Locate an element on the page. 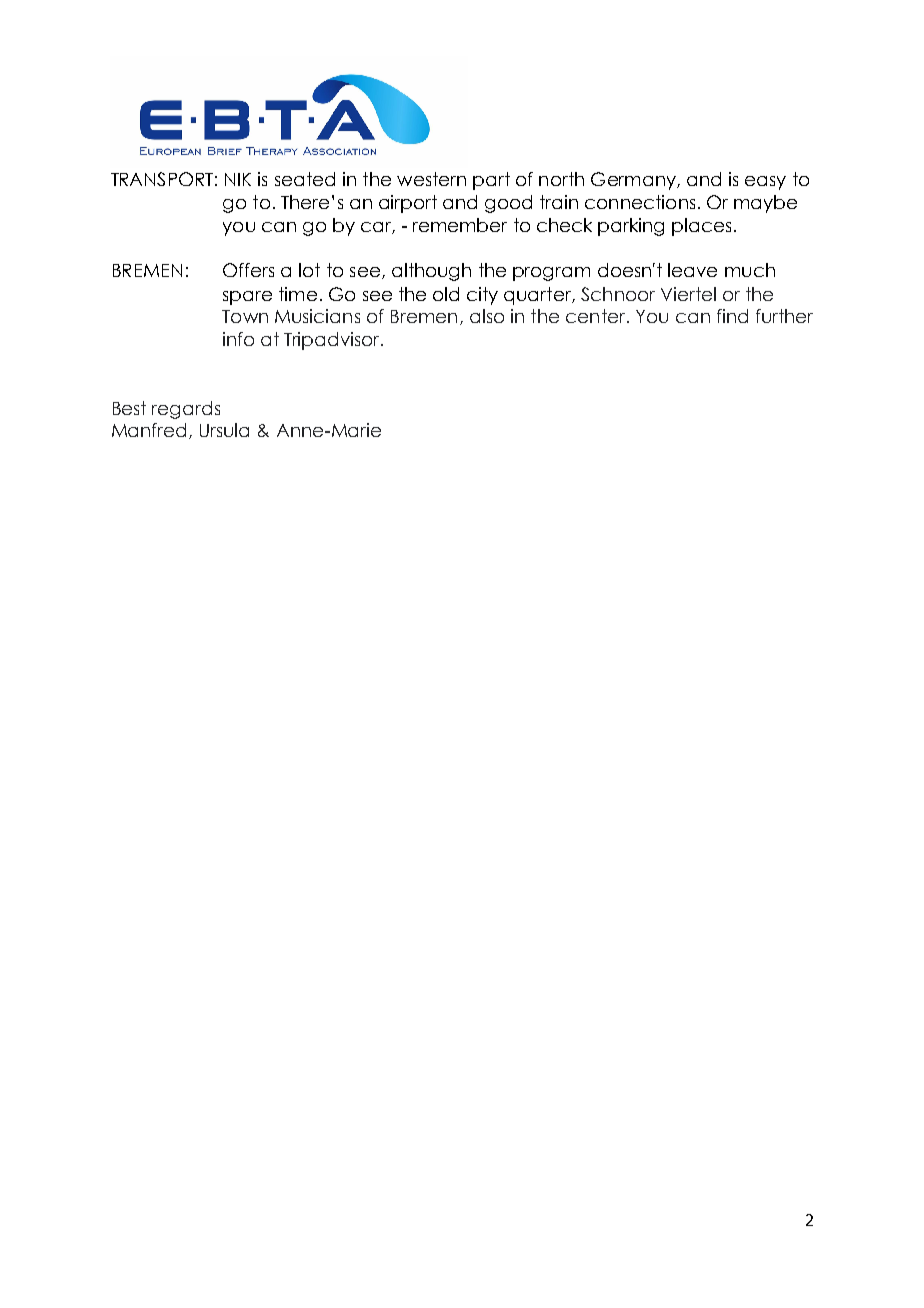  Ursula is located at coordinates (224, 430).
